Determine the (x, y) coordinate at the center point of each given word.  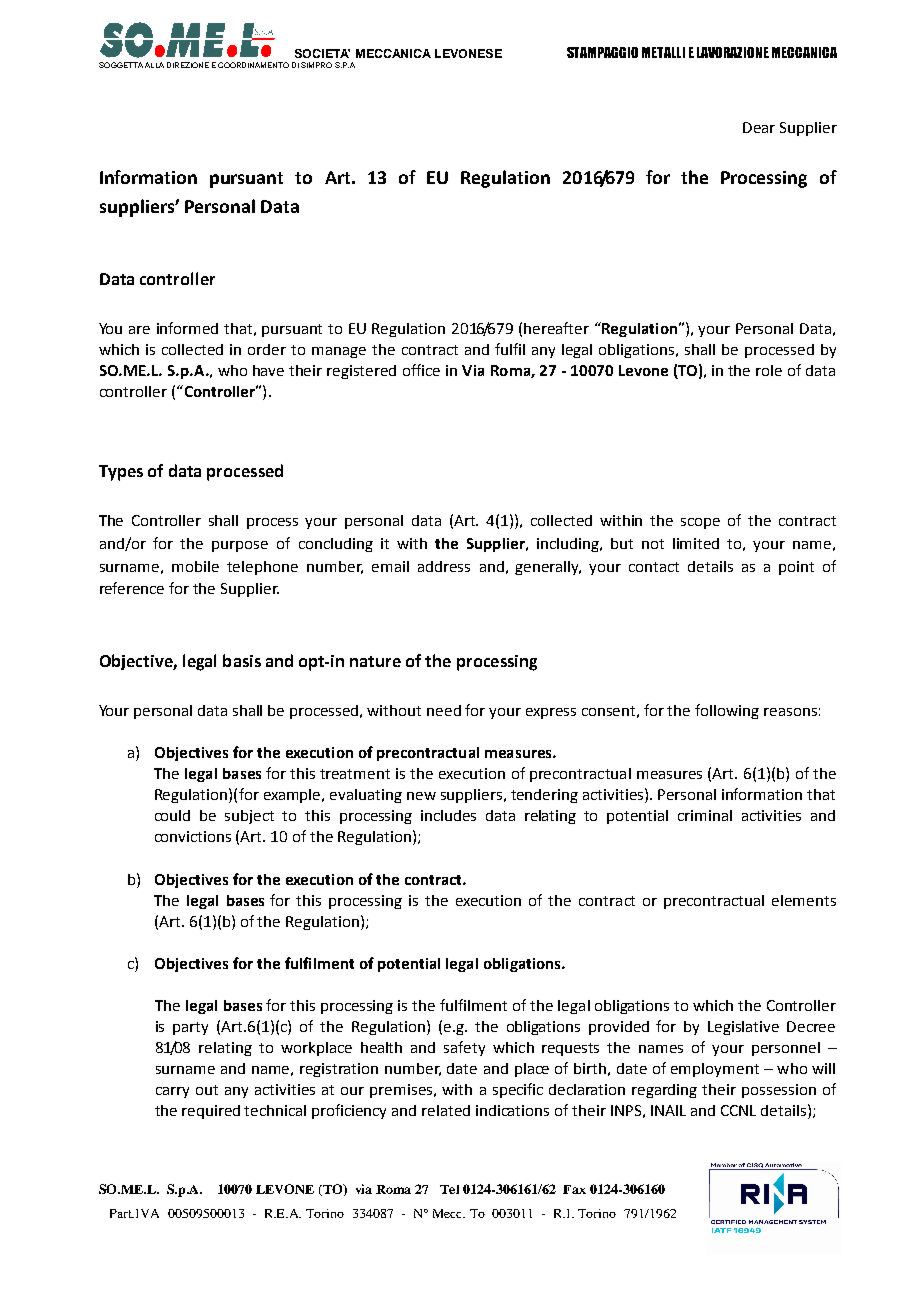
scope (700, 523)
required (211, 1112)
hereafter (556, 328)
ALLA (154, 65)
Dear (759, 127)
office (421, 370)
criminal (705, 815)
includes (448, 815)
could (172, 815)
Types (121, 473)
